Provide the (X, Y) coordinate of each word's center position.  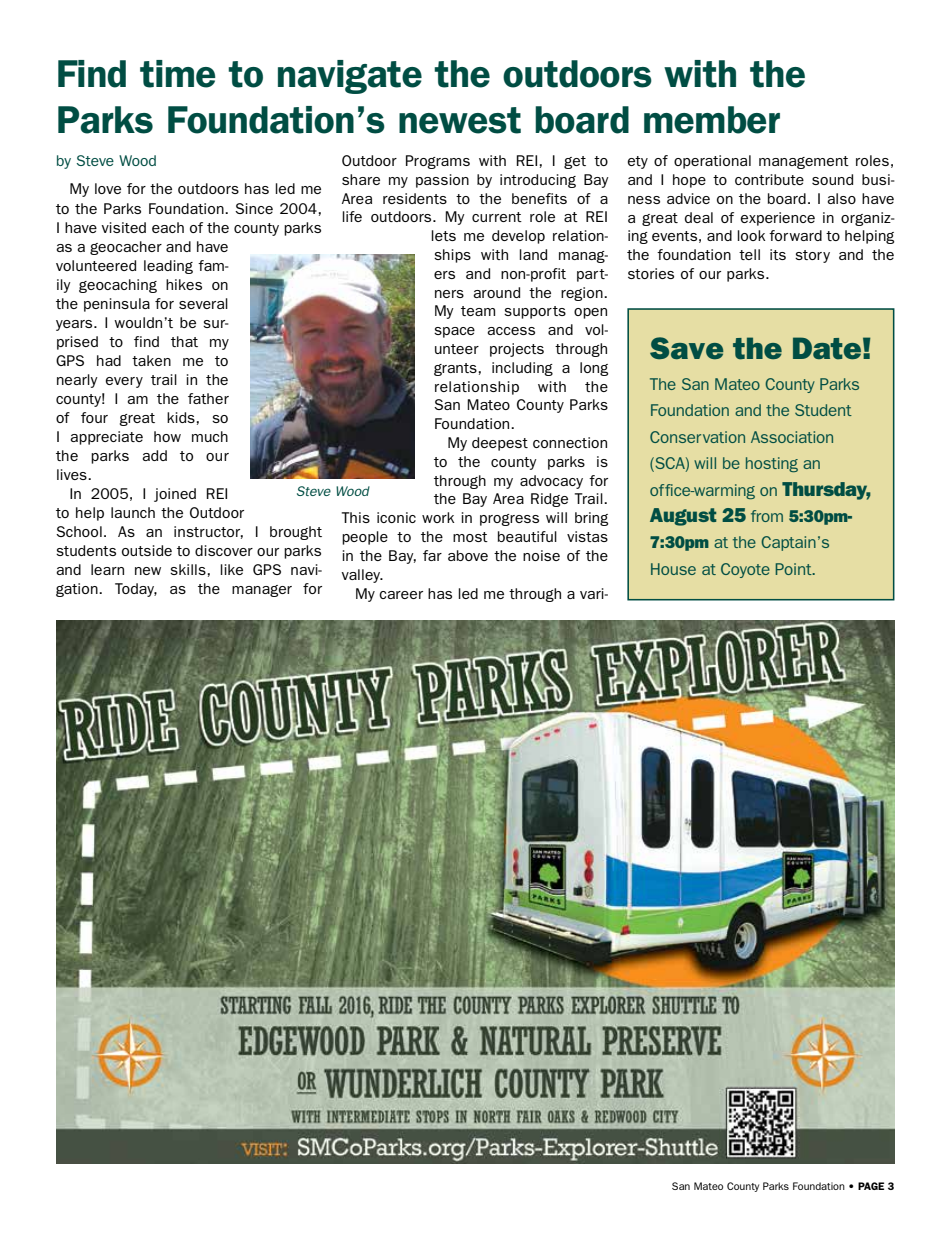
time (178, 74)
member (712, 120)
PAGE (871, 1186)
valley (362, 576)
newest (460, 120)
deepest (500, 444)
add (154, 455)
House (673, 569)
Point (794, 569)
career (401, 595)
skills (188, 569)
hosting (772, 464)
